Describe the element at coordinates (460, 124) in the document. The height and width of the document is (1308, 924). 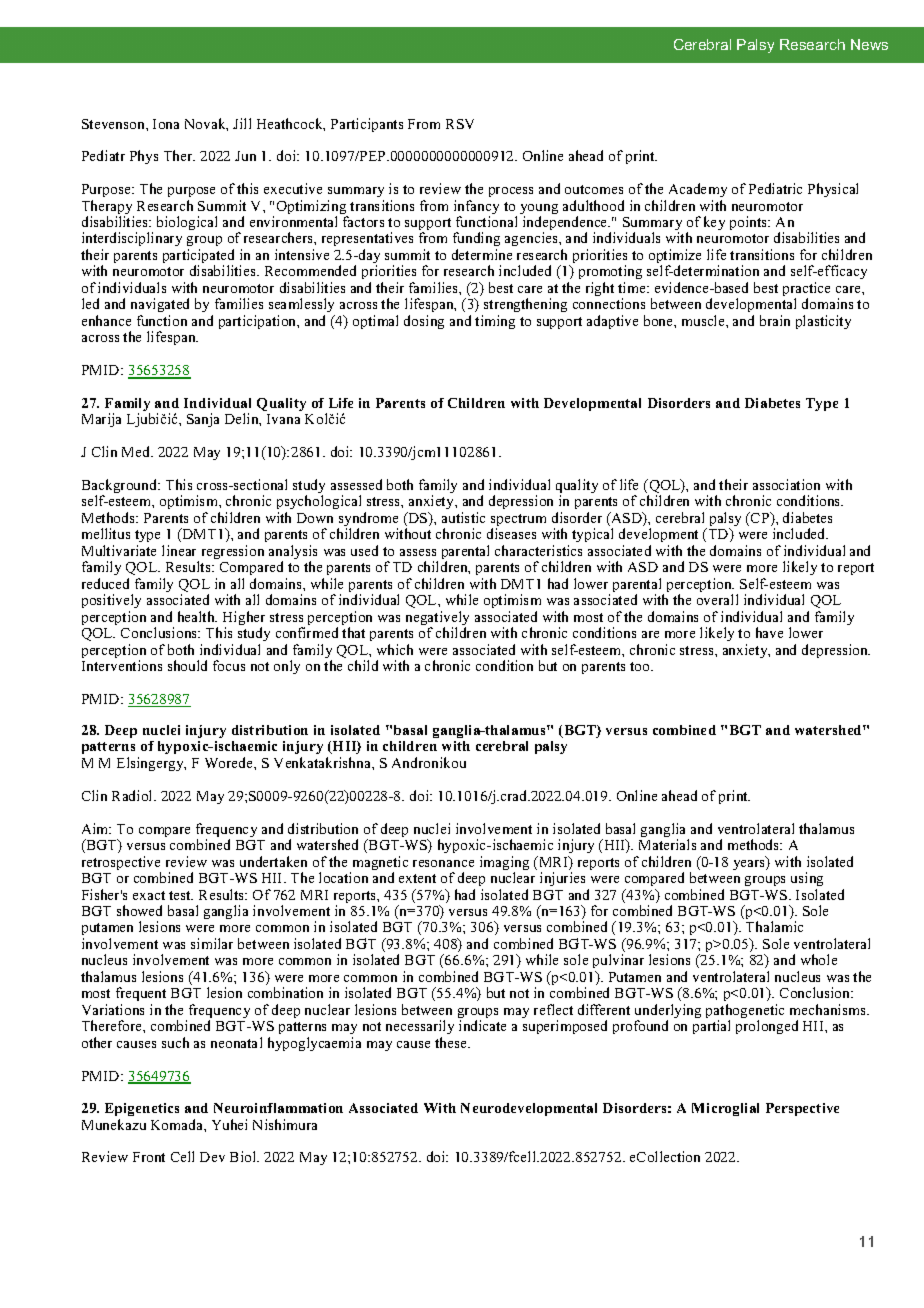
I see `RSV` at that location.
